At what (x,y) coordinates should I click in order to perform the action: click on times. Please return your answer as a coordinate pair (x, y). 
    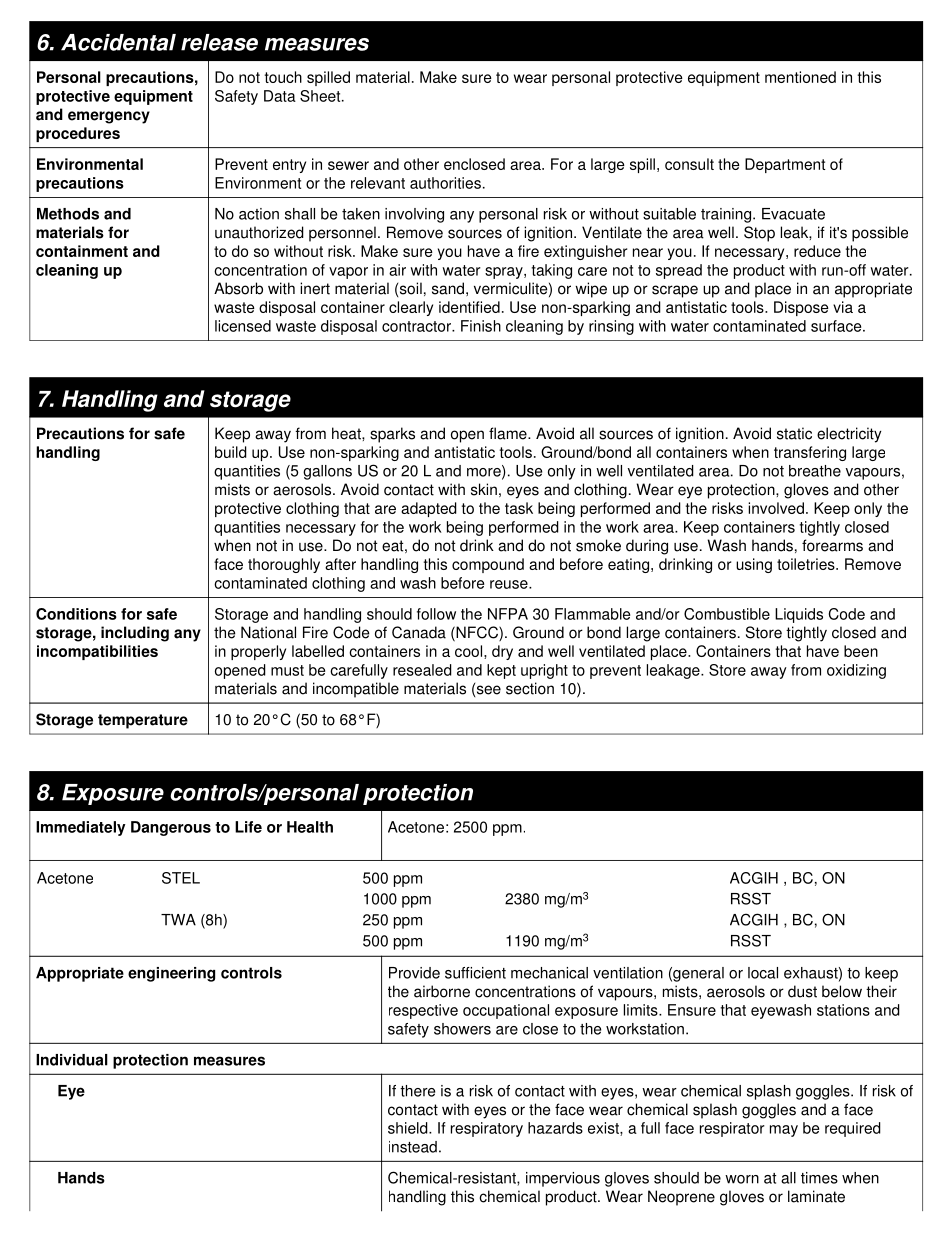
    Looking at the image, I should click on (819, 1178).
